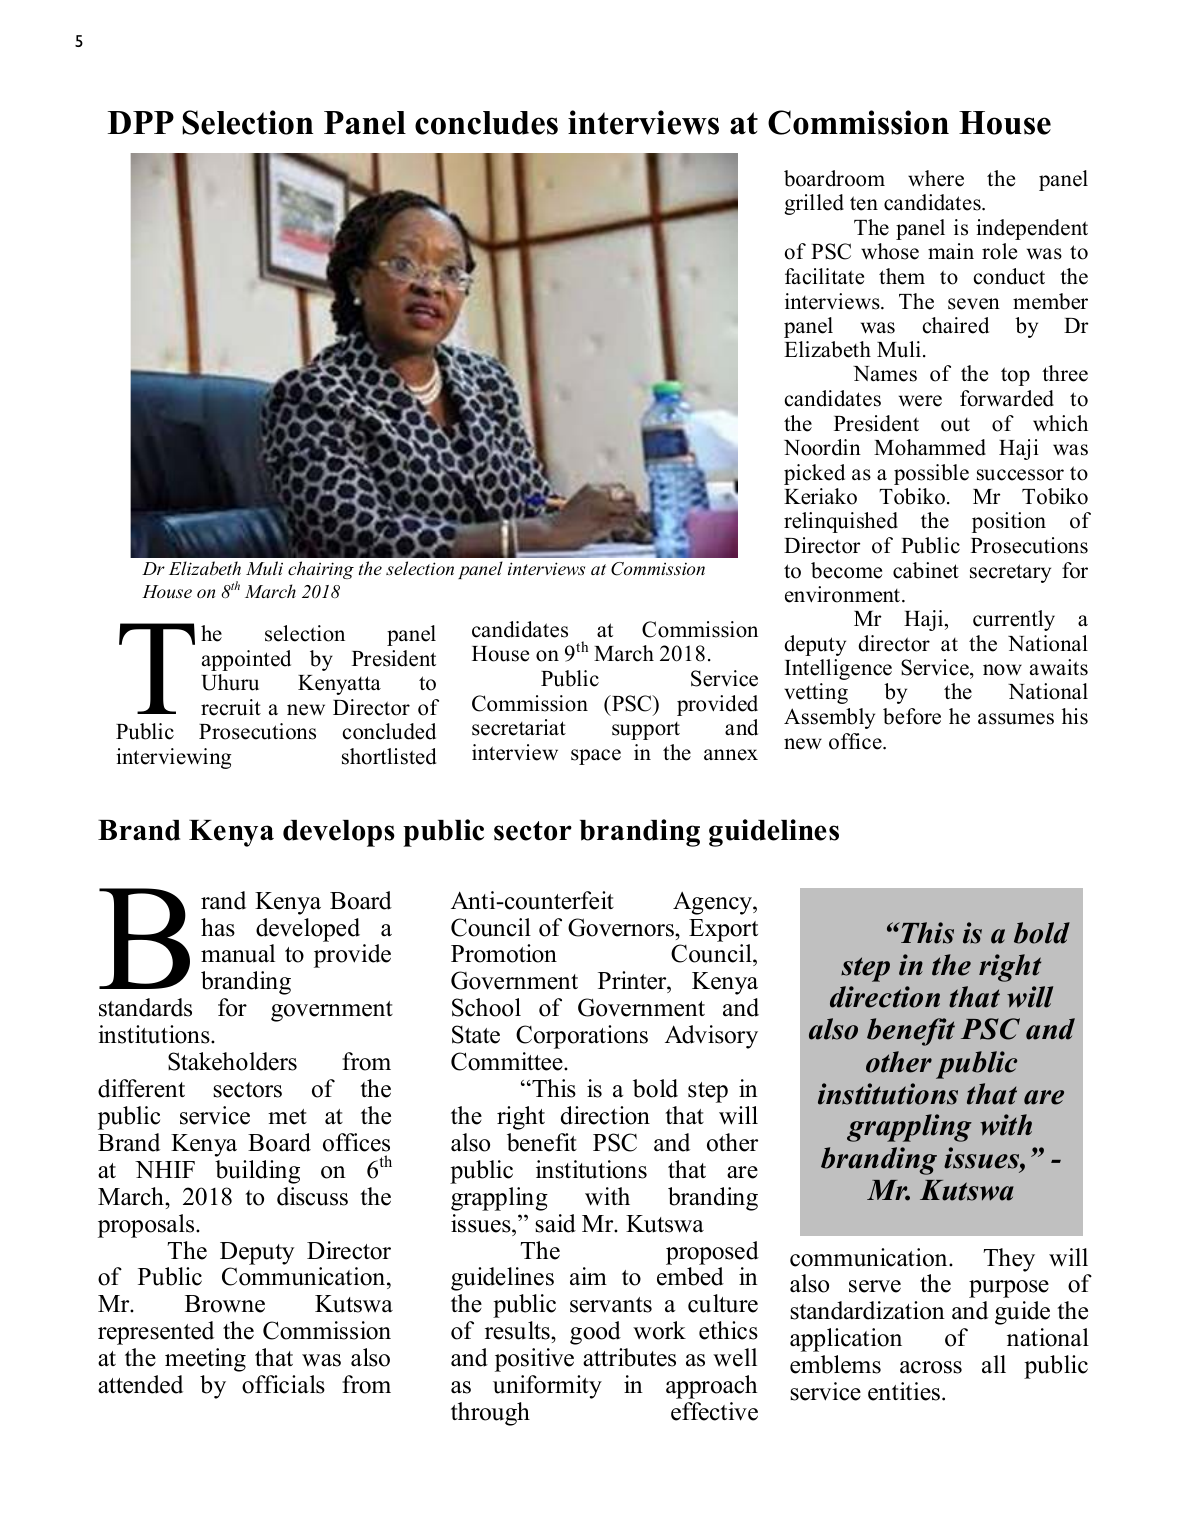 The width and height of the screenshot is (1178, 1524). Describe the element at coordinates (622, 927) in the screenshot. I see `Governors` at that location.
